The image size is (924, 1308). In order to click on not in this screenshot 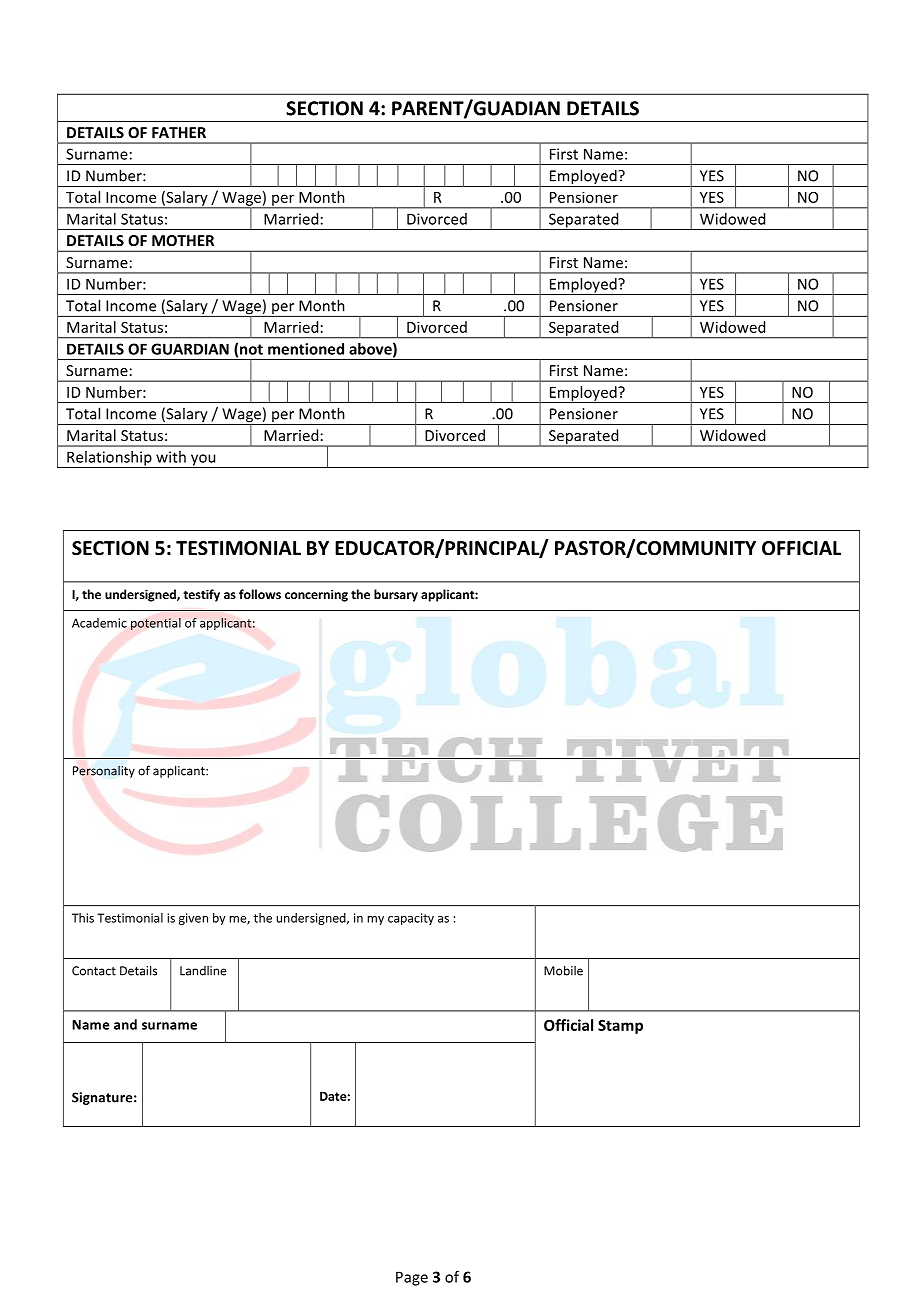, I will do `click(251, 349)`.
